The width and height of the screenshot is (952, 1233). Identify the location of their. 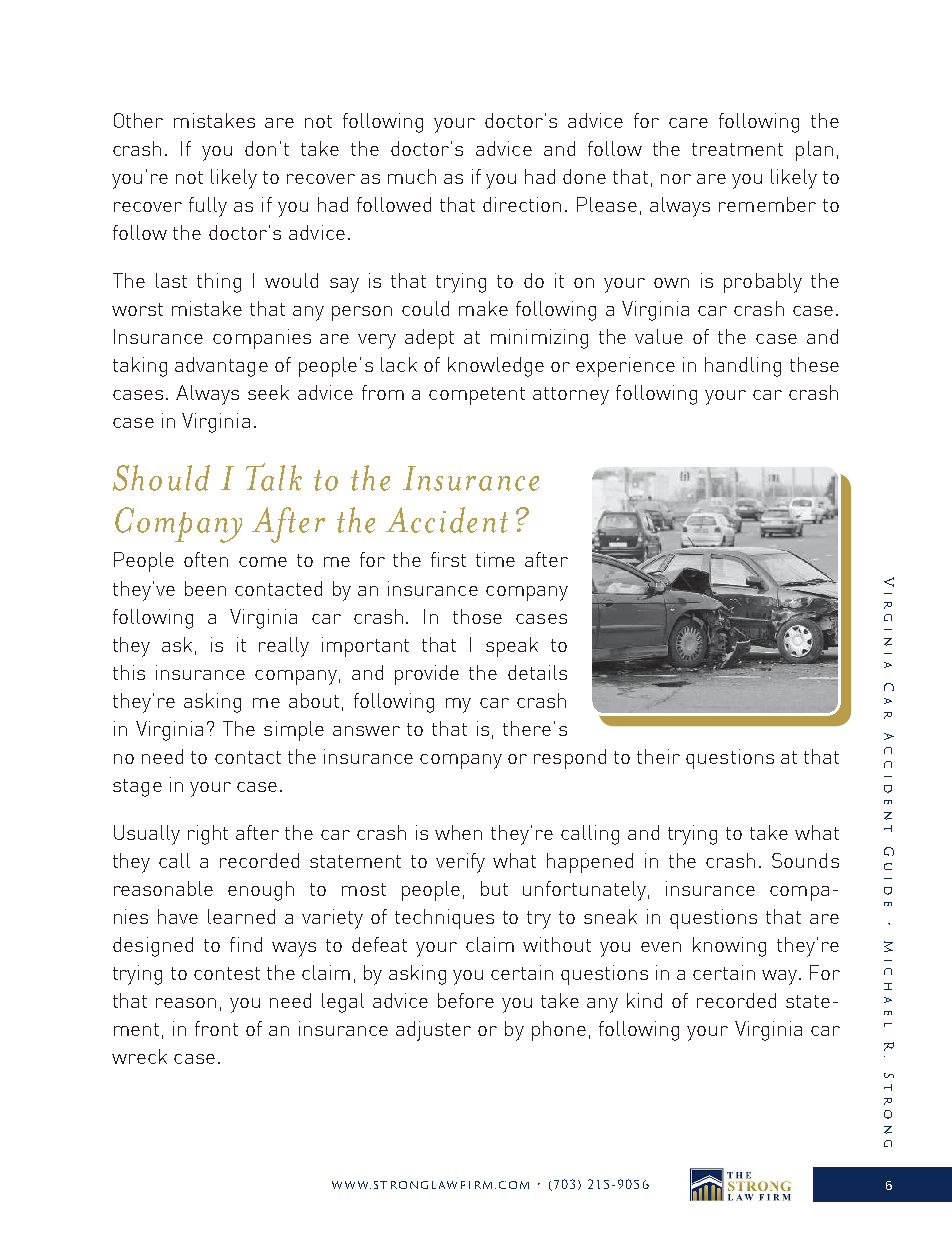
(658, 756).
